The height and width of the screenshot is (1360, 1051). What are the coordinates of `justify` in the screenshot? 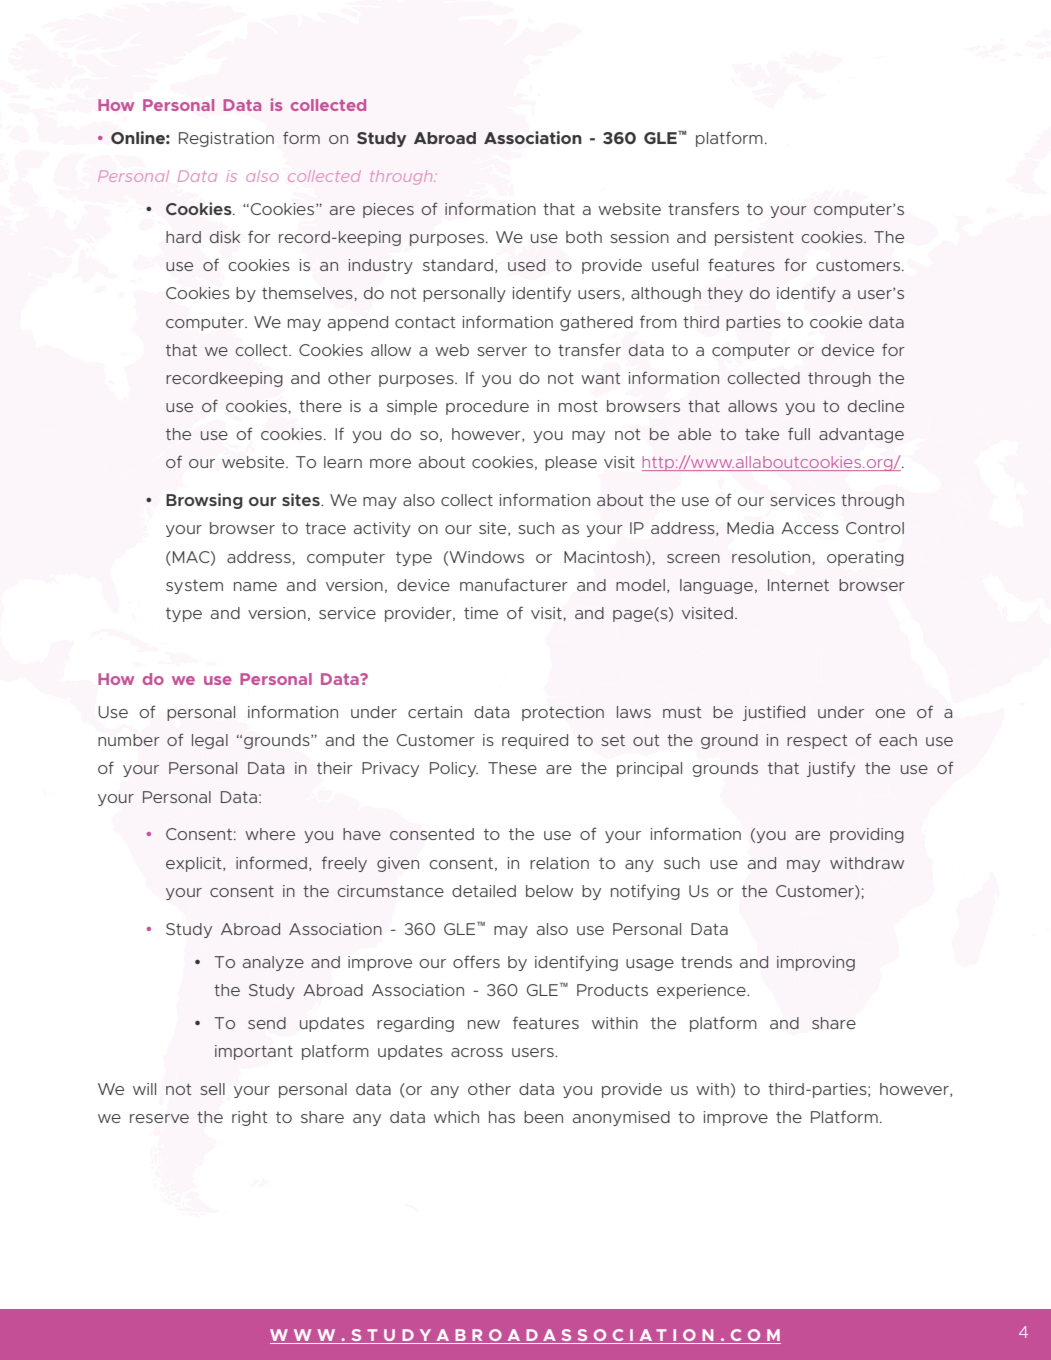 It's located at (831, 769).
